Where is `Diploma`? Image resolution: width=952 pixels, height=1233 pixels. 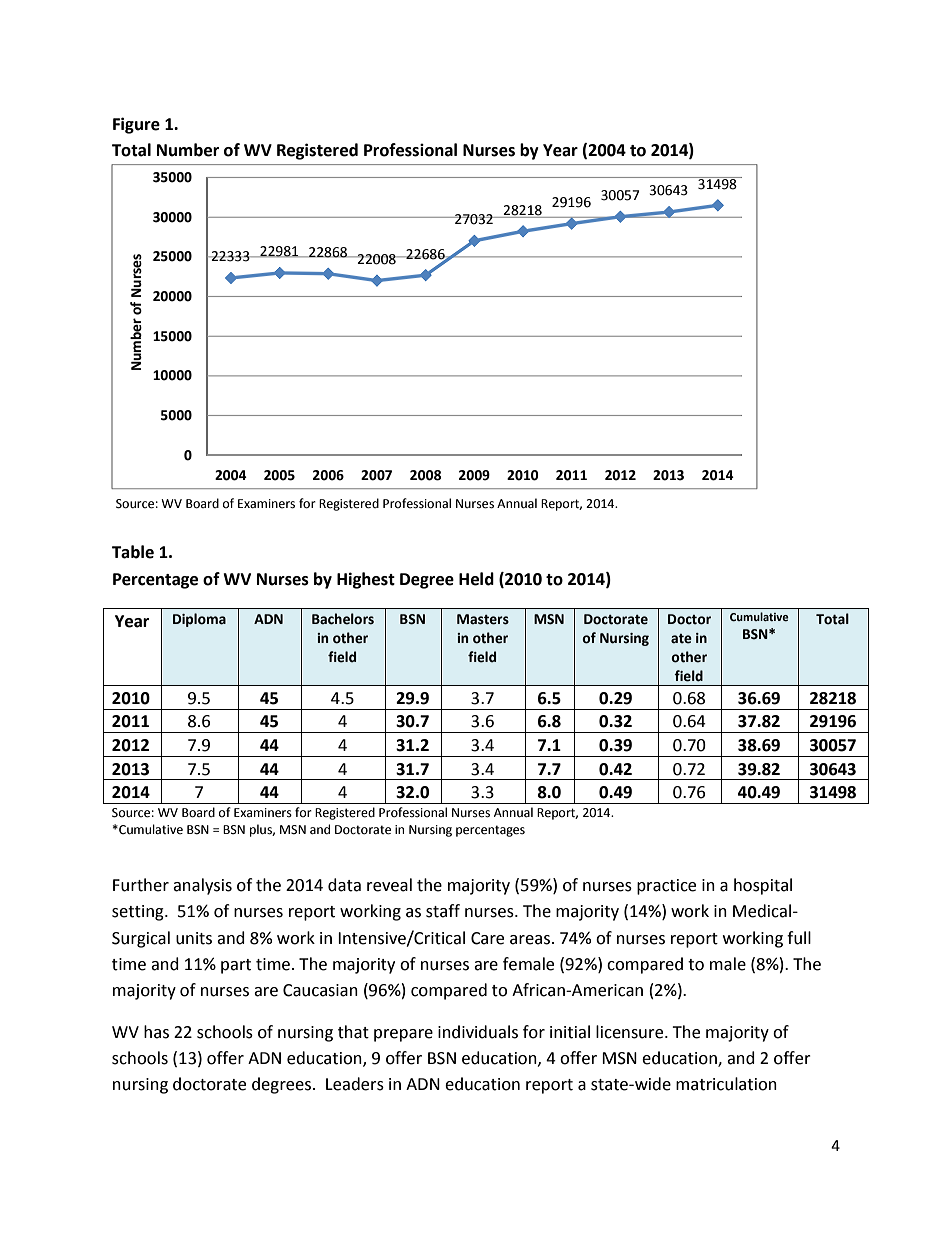 Diploma is located at coordinates (199, 620).
